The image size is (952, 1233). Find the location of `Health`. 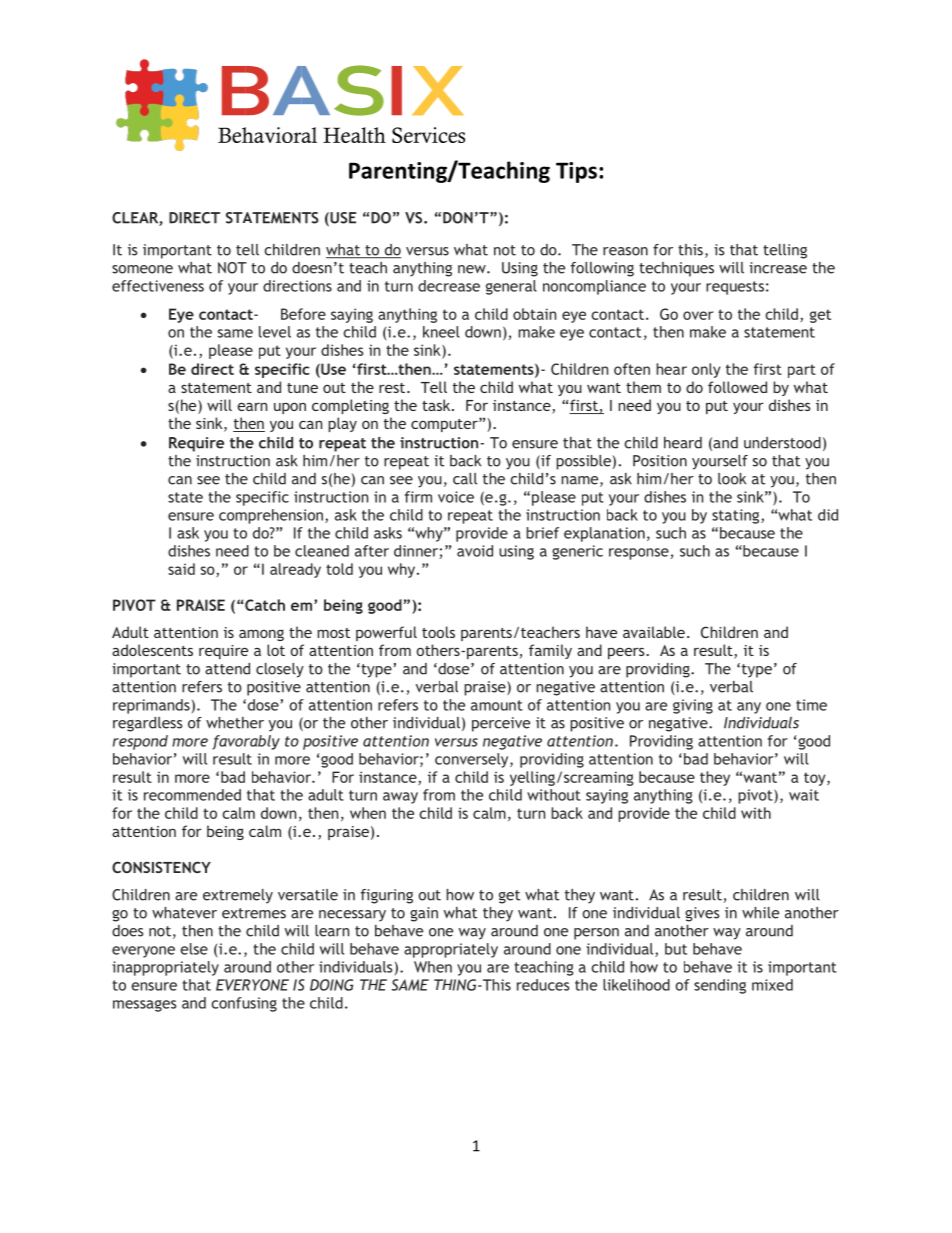

Health is located at coordinates (354, 135).
